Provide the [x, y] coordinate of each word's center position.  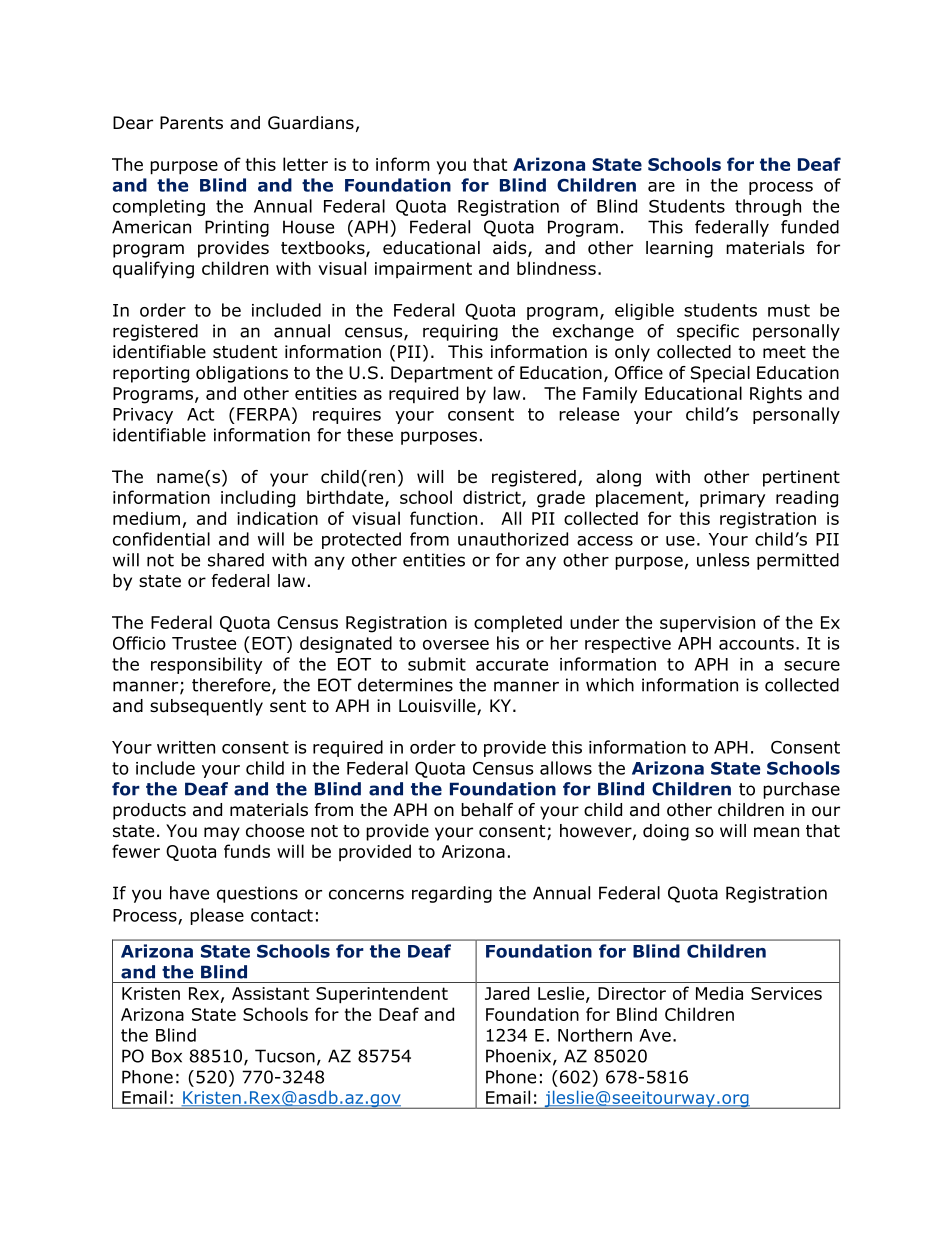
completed [518, 624]
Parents [191, 123]
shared [236, 560]
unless [723, 560]
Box [167, 1056]
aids [511, 249]
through [768, 207]
